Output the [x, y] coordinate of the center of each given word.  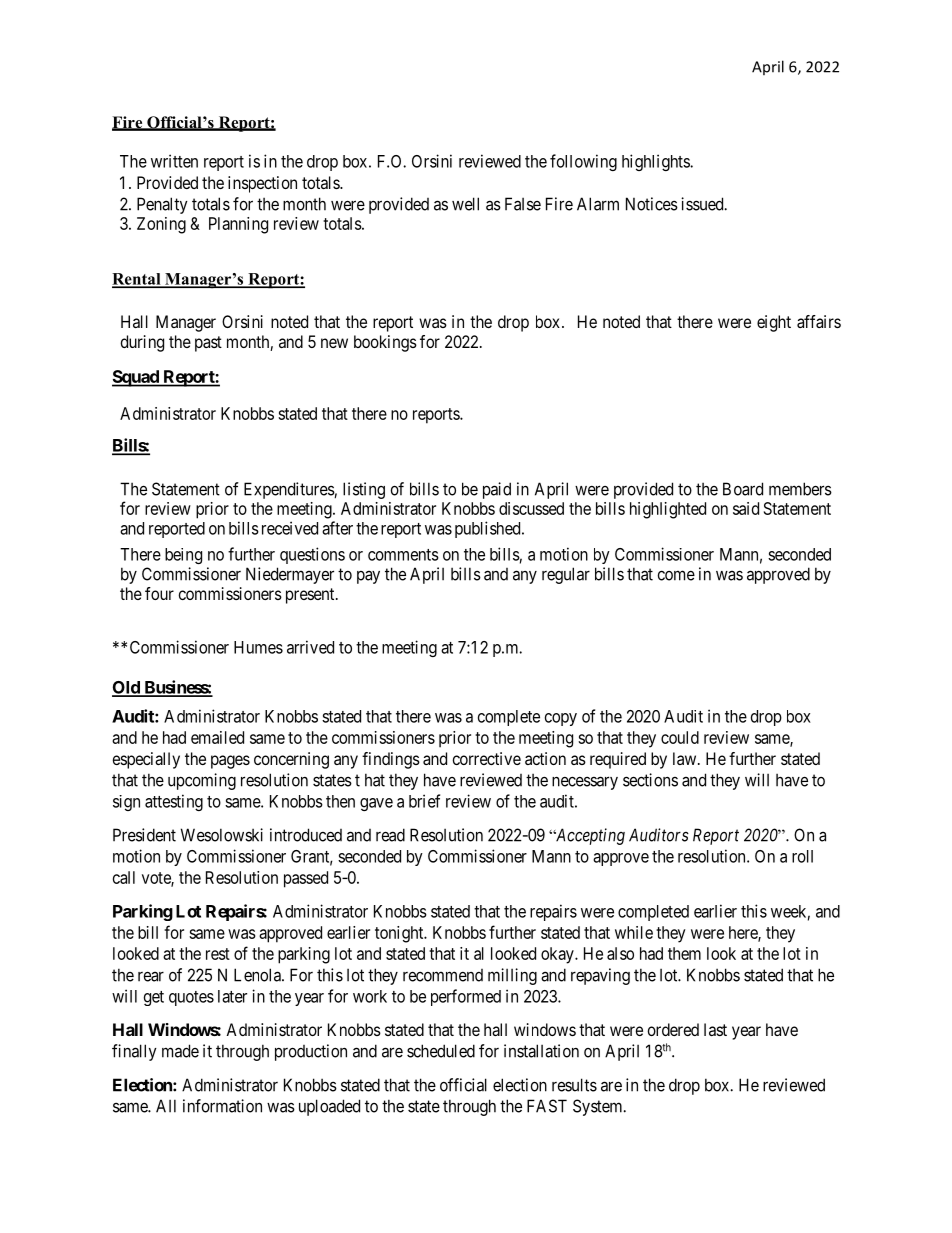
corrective [487, 758]
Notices [652, 204]
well [465, 204]
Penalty [162, 205]
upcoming [202, 781]
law [686, 758]
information [222, 1106]
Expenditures [289, 490]
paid [497, 490]
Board [743, 489]
